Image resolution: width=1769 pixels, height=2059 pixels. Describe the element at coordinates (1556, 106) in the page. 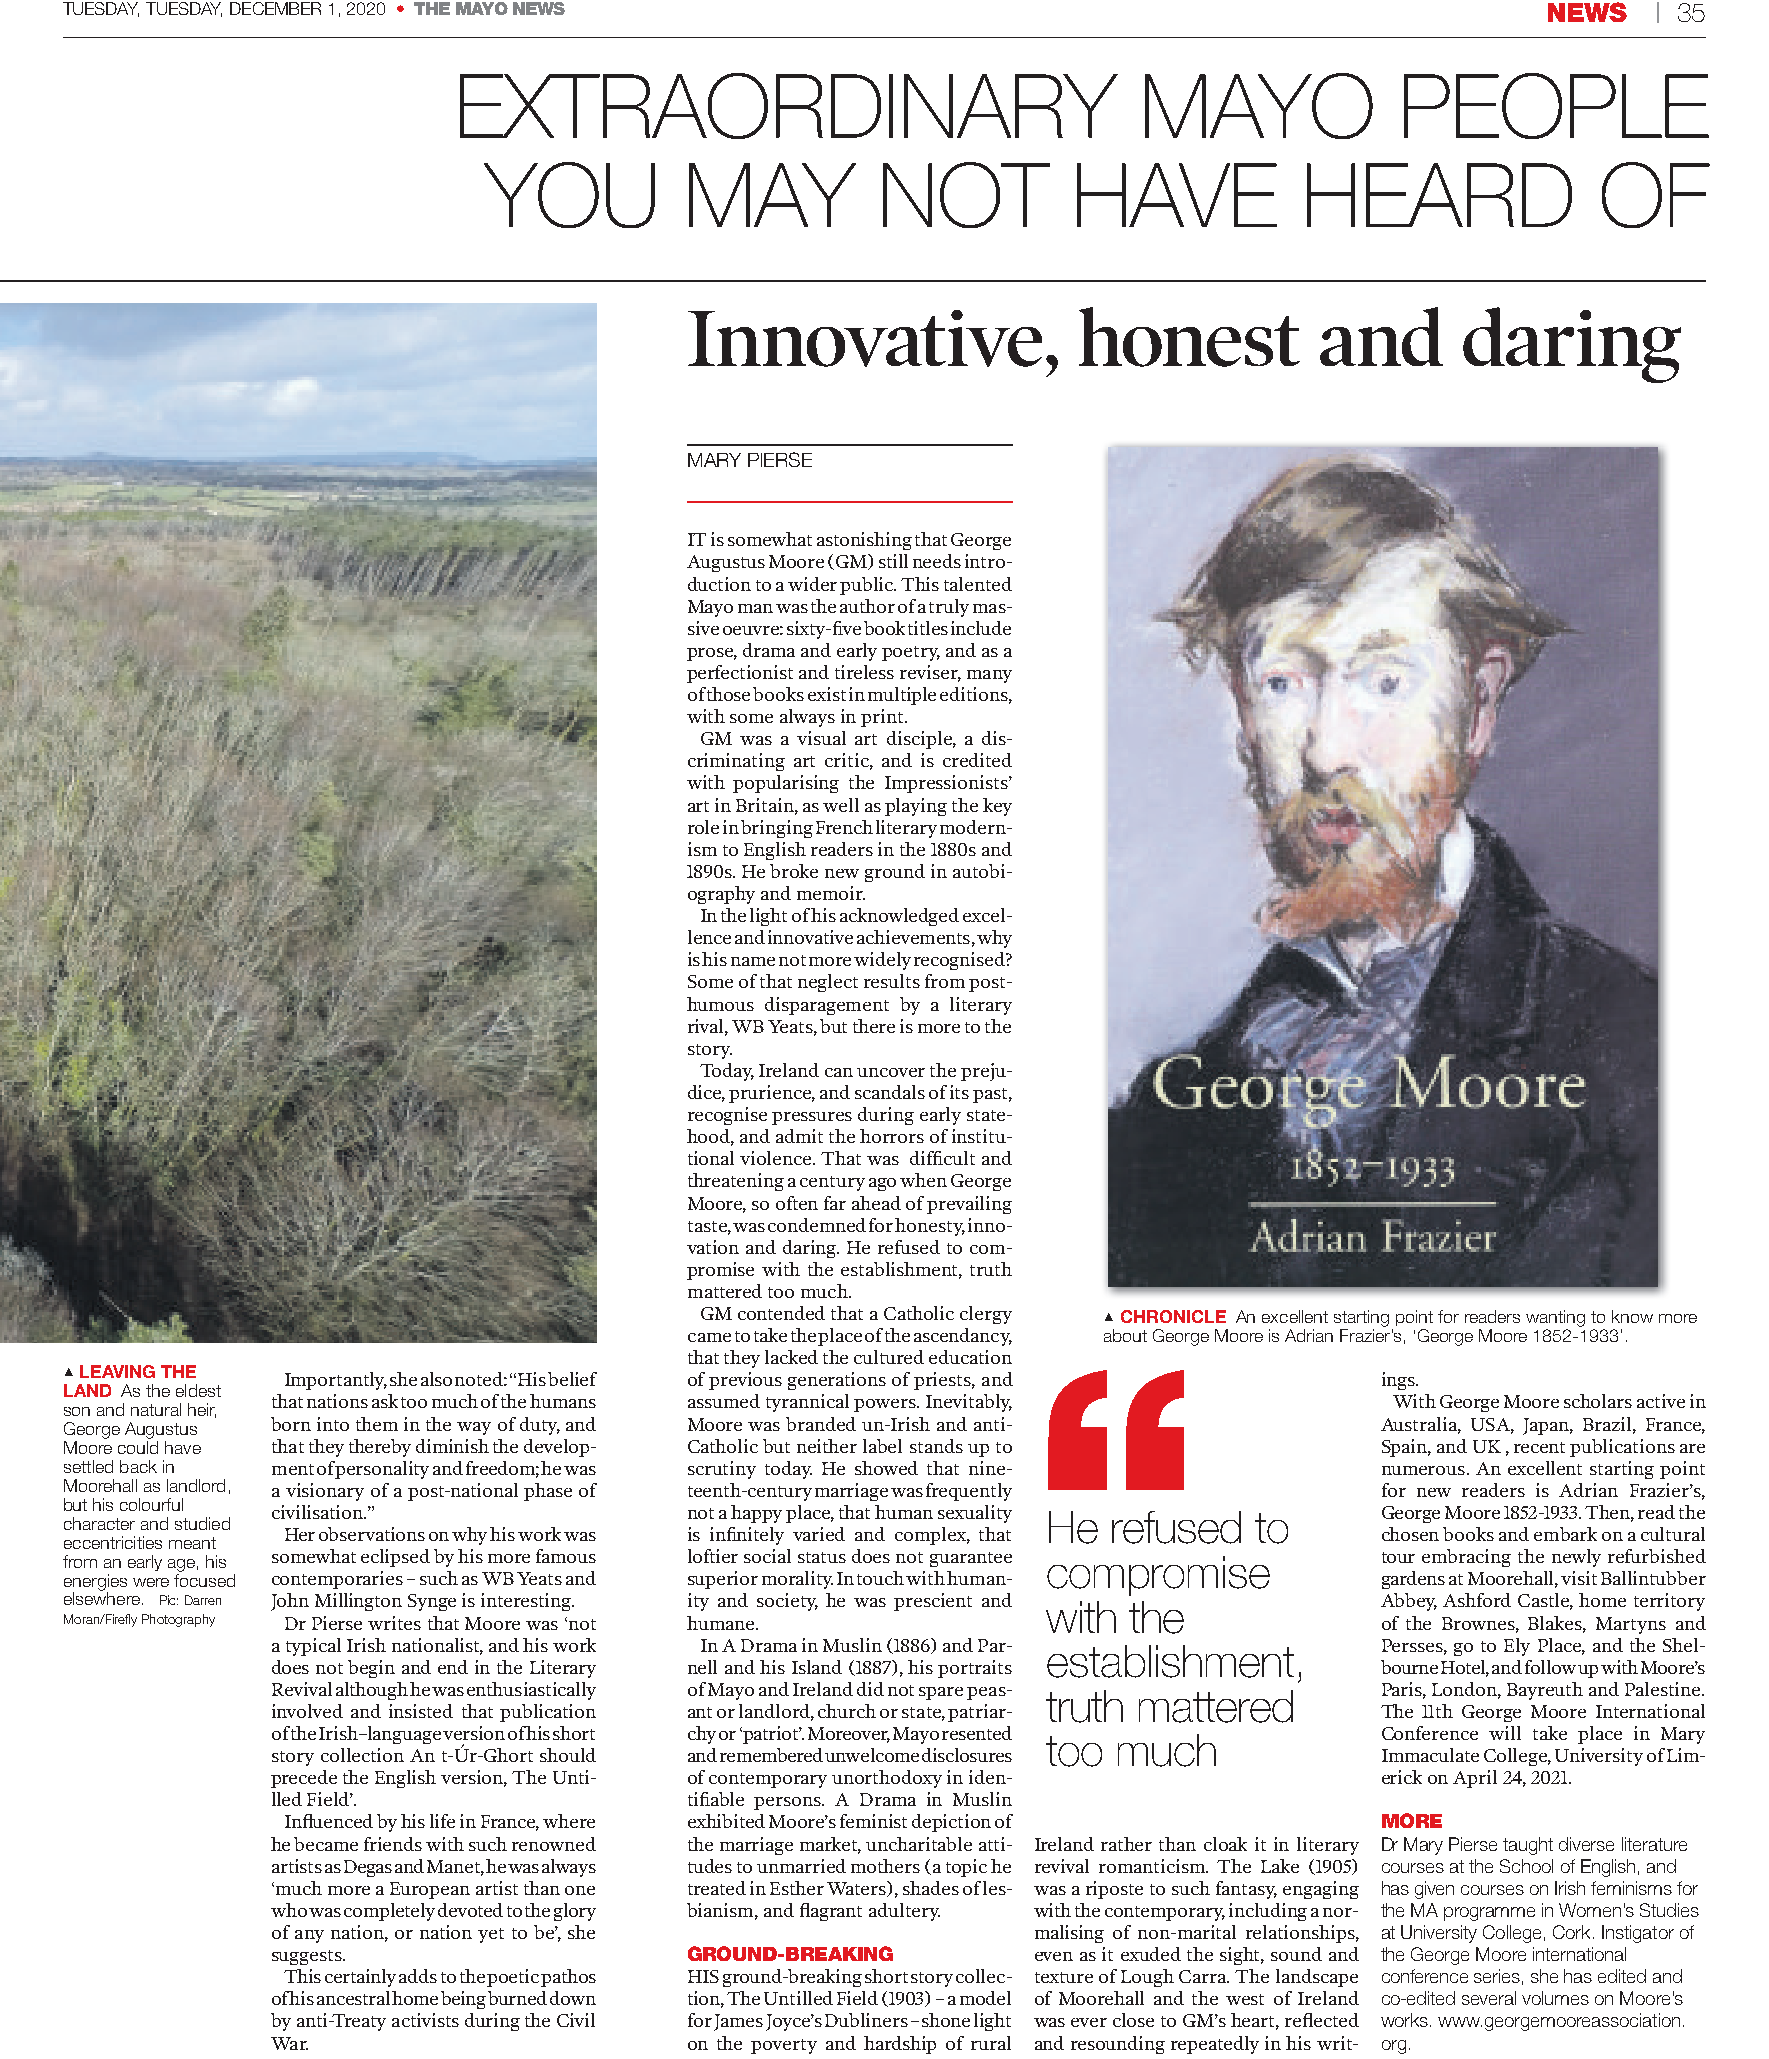

I see `PEOPLE` at that location.
